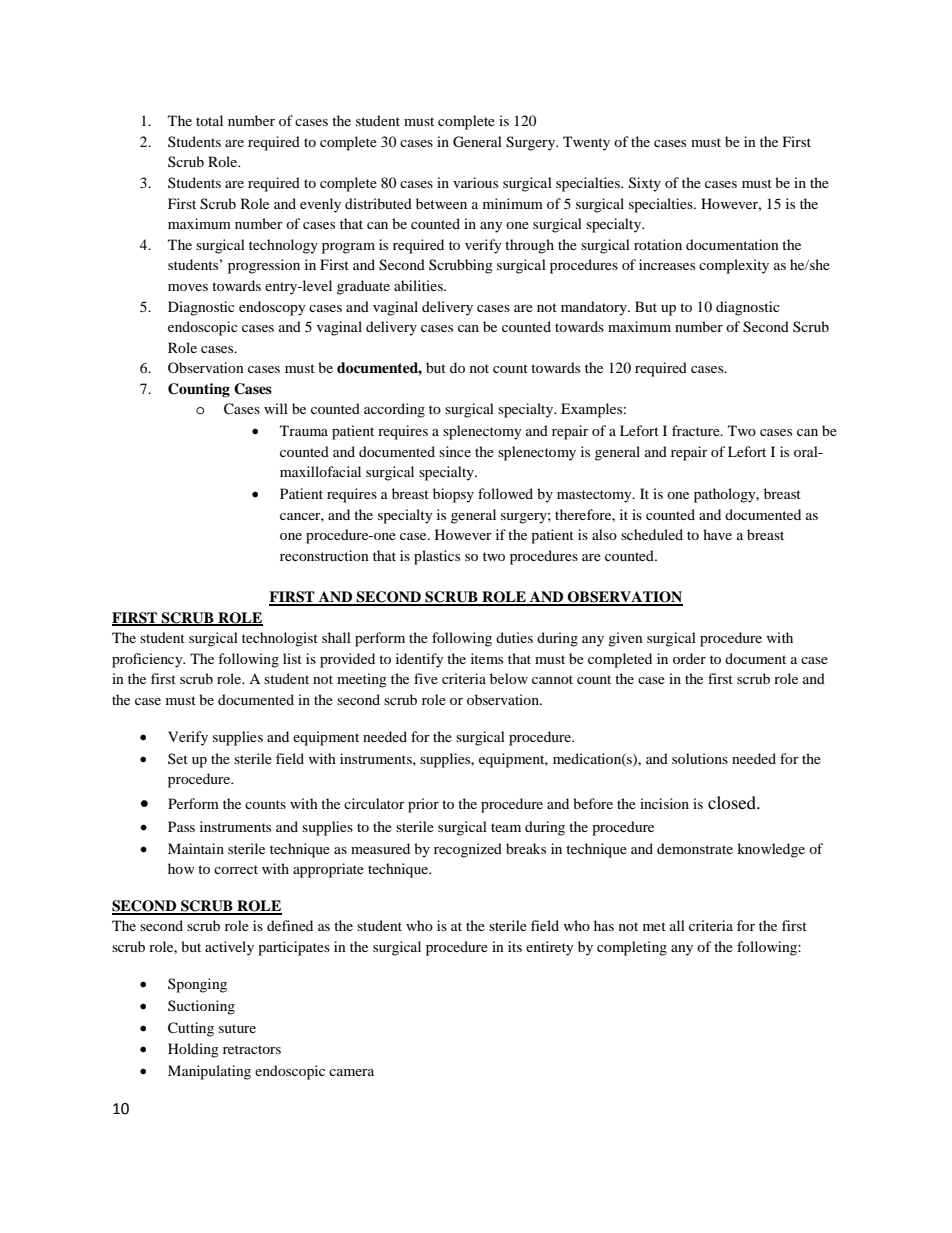 This page has width=952, height=1233. Describe the element at coordinates (645, 184) in the page. I see `Sixty` at that location.
